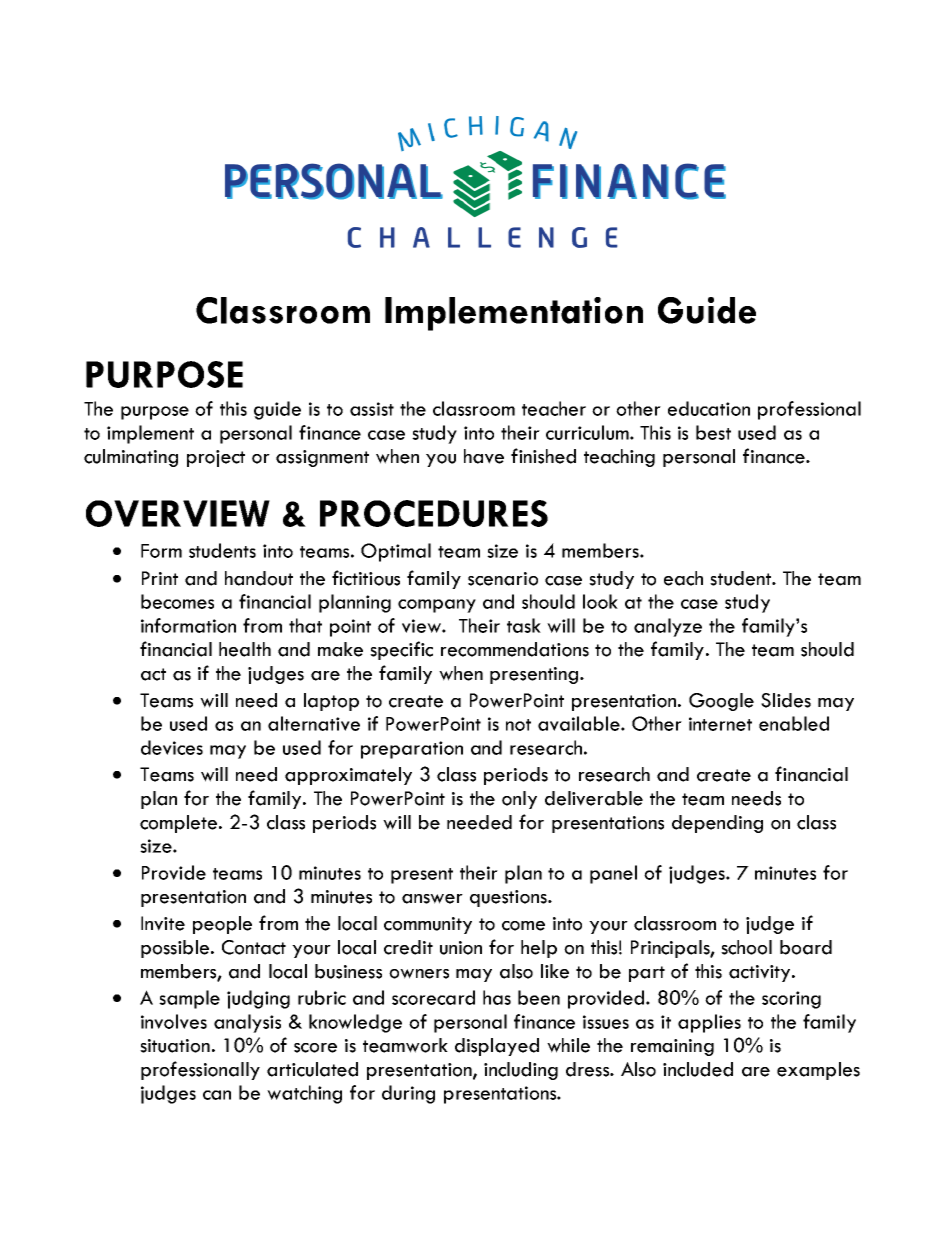 The width and height of the image is (952, 1233). Describe the element at coordinates (717, 824) in the image. I see `depending` at that location.
